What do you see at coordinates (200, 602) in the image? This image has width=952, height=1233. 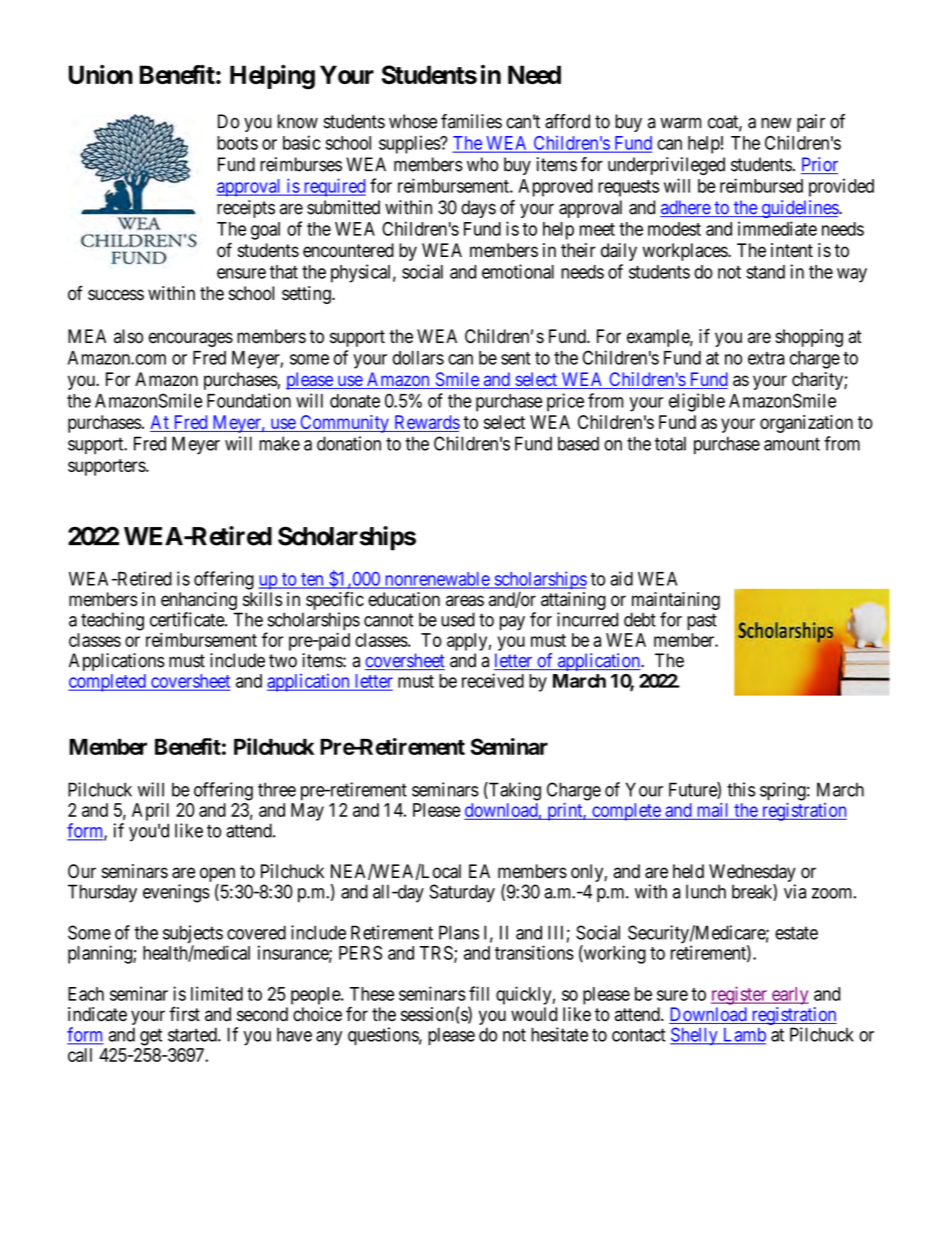 I see `enhancing` at bounding box center [200, 602].
